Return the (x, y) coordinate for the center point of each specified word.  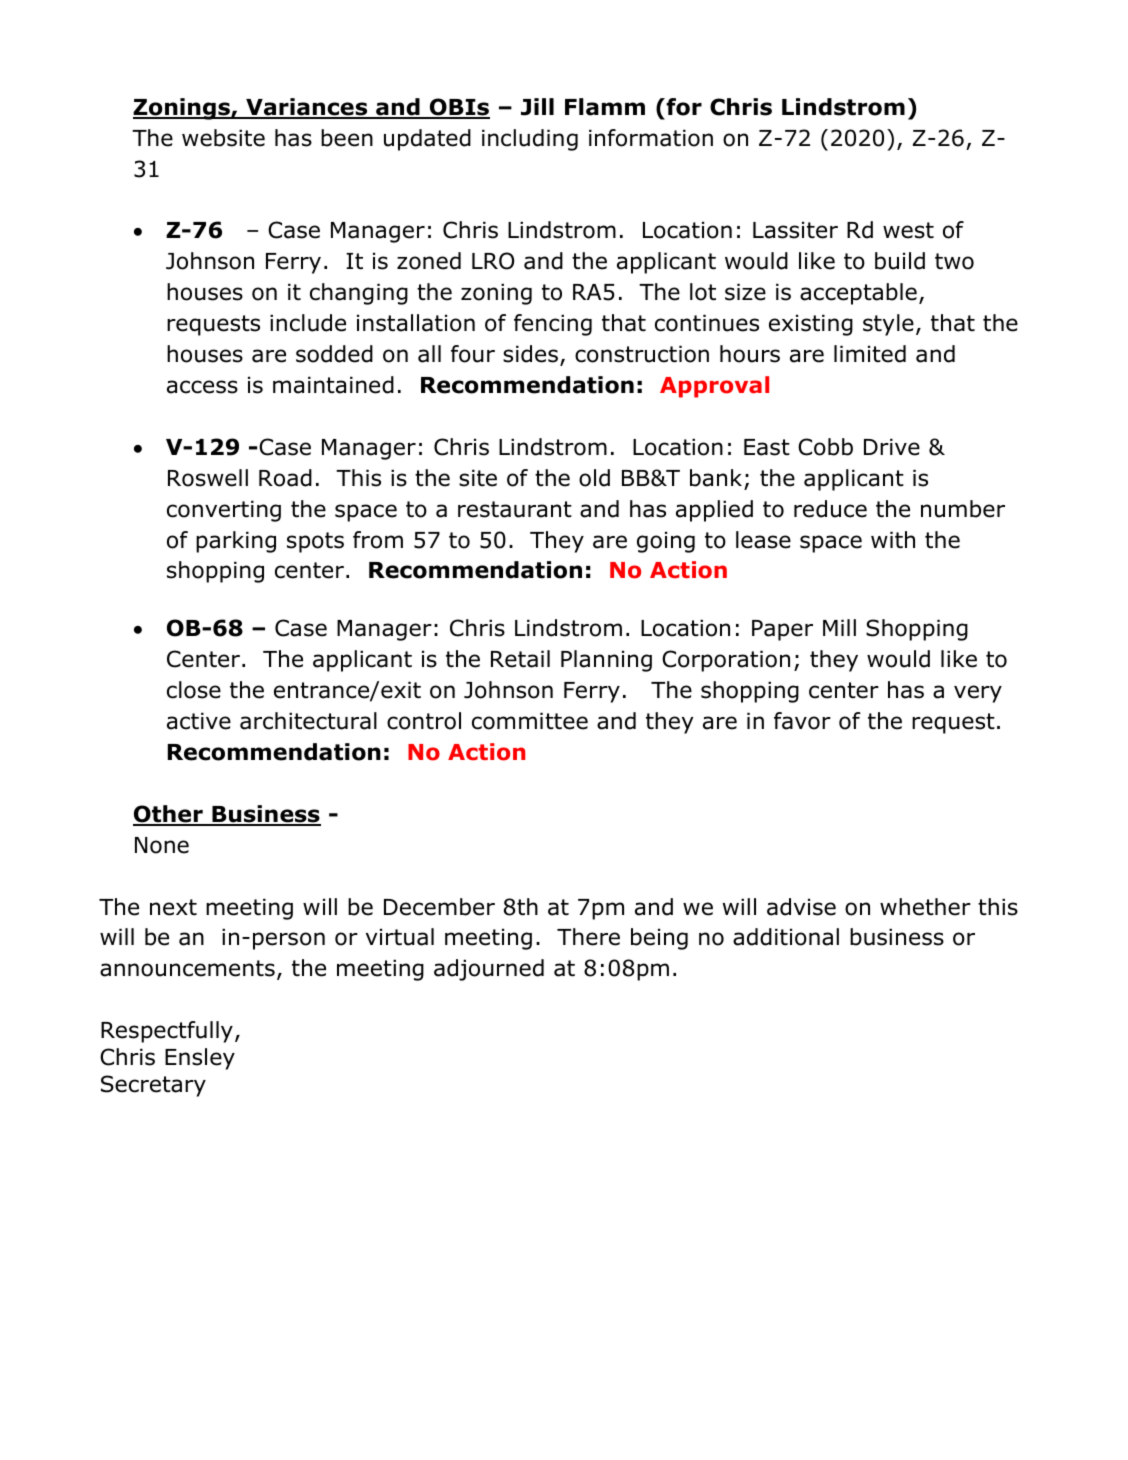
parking (236, 542)
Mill (839, 627)
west (908, 230)
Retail (520, 659)
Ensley (200, 1059)
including (530, 140)
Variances (307, 108)
